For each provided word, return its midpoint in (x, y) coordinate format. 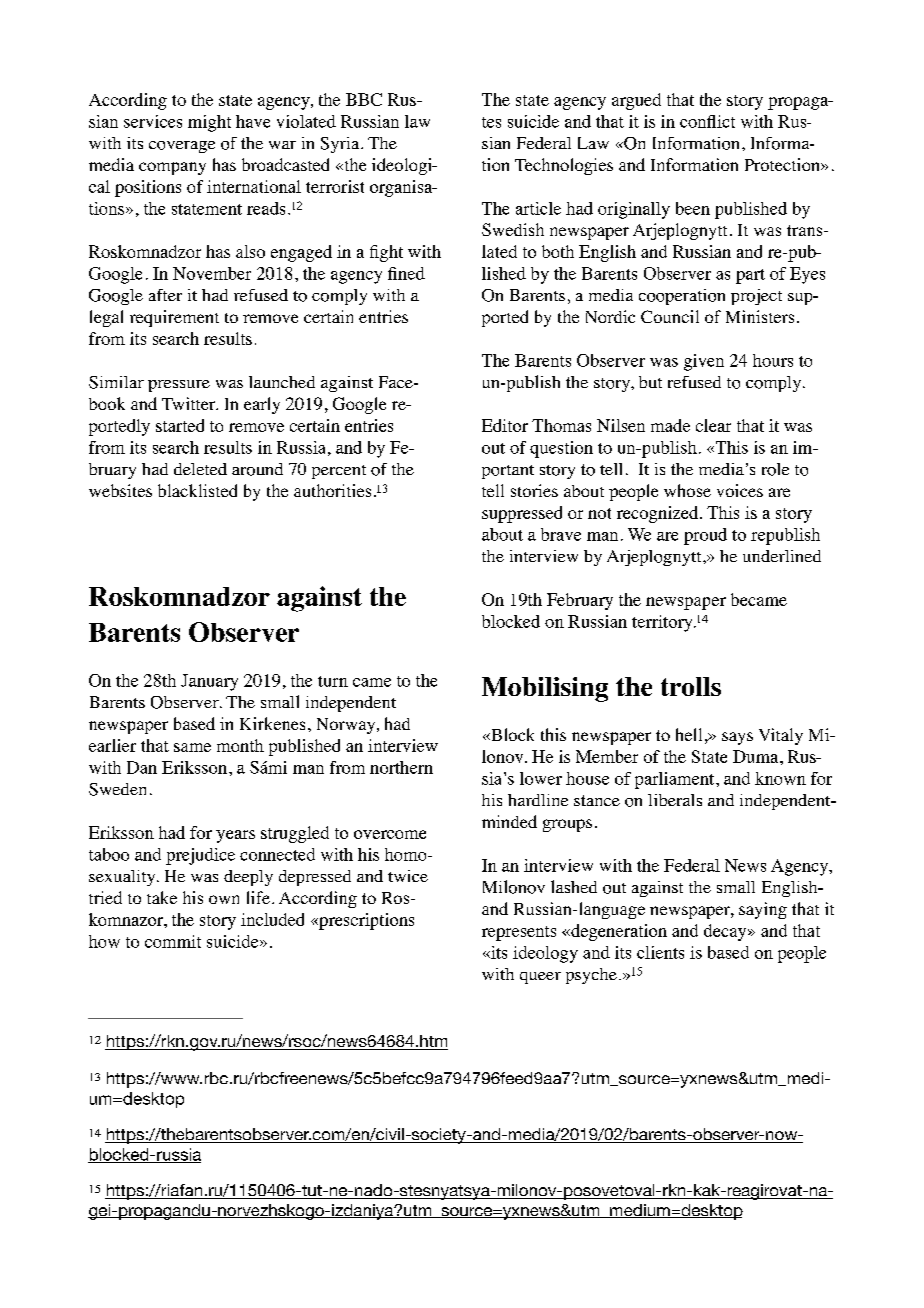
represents (519, 933)
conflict (707, 121)
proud (705, 536)
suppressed (522, 514)
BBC (364, 99)
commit (173, 941)
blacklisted (197, 490)
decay (726, 932)
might (209, 123)
